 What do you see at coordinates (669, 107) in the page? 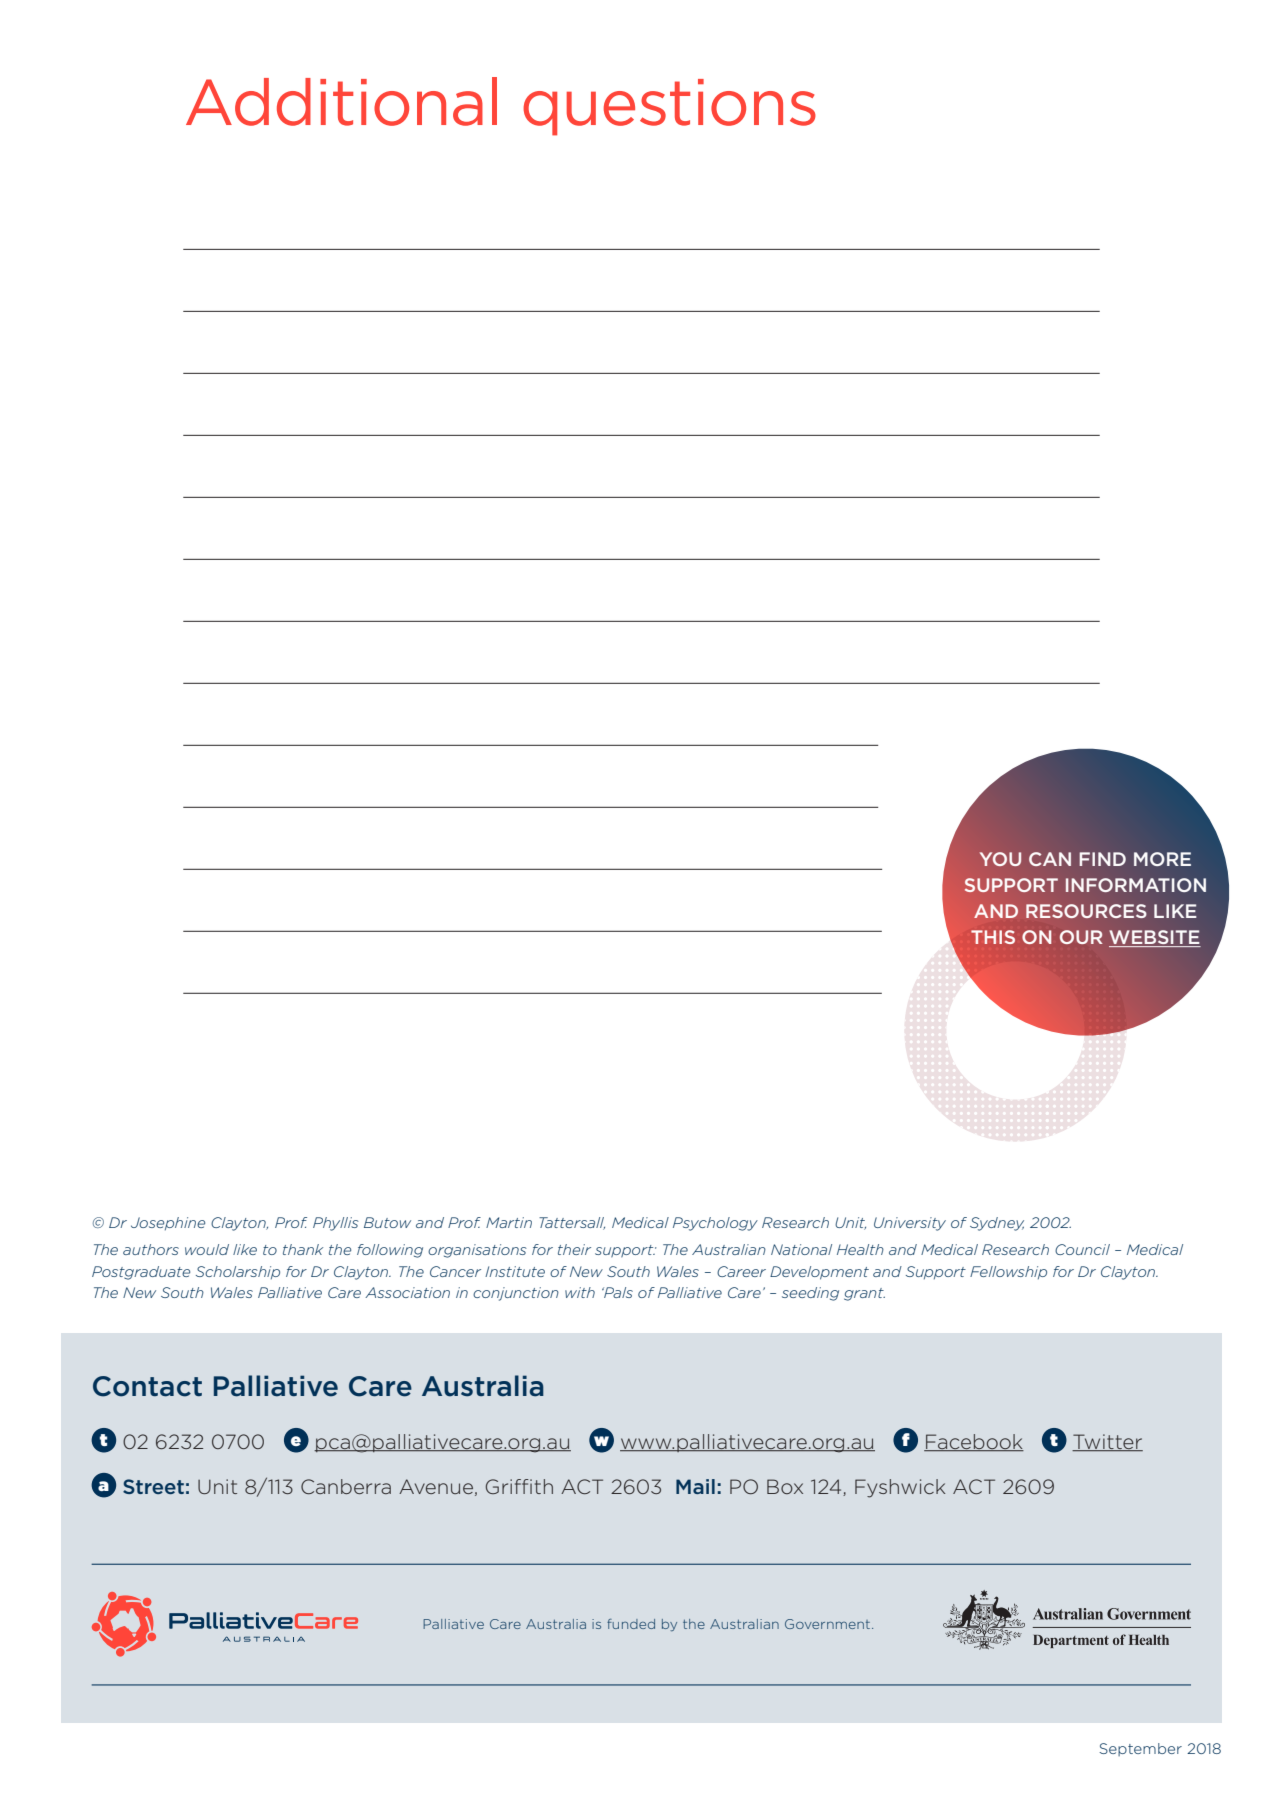
I see `questions` at bounding box center [669, 107].
